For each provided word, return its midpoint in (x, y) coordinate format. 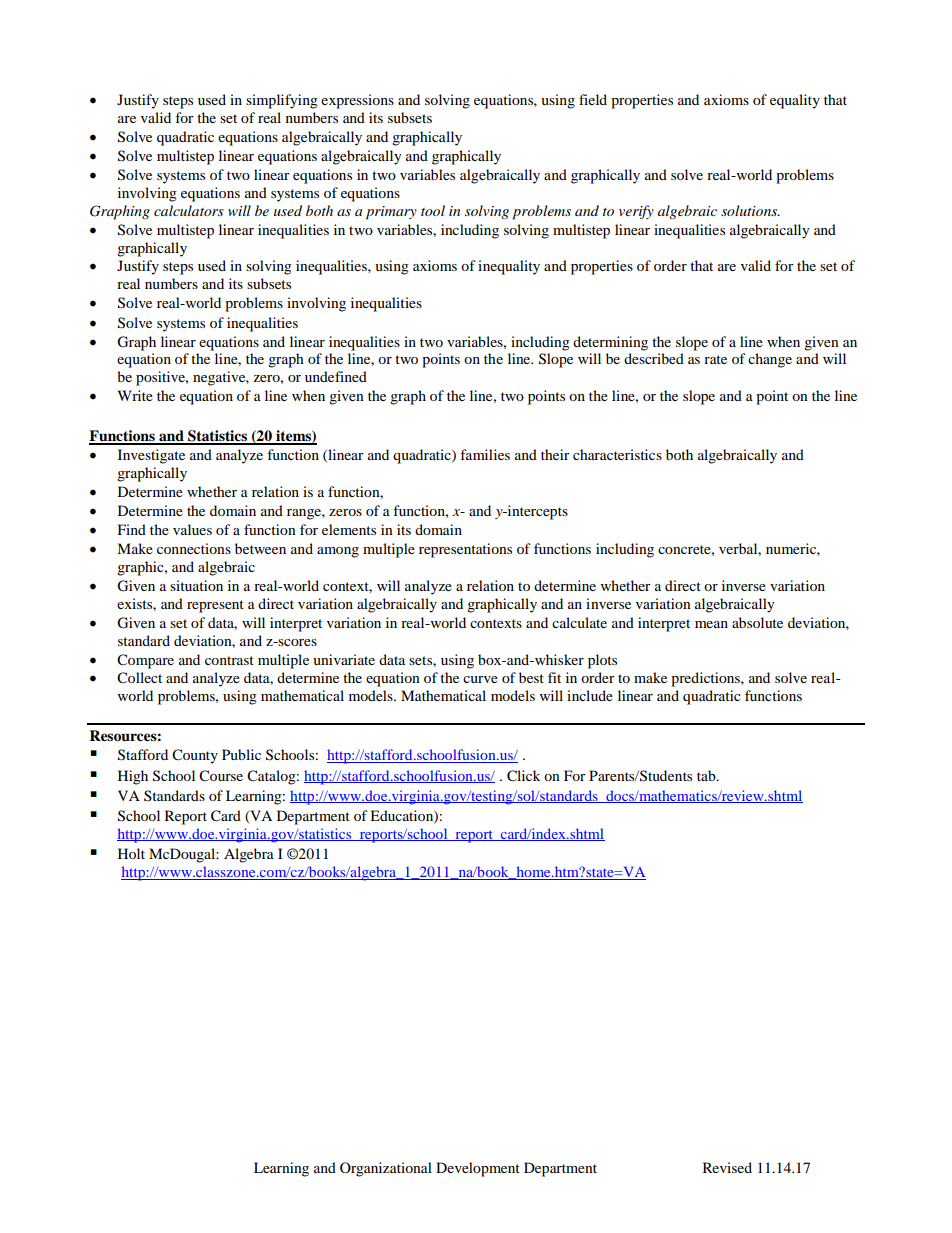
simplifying (282, 101)
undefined (336, 376)
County (195, 756)
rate (715, 359)
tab (707, 775)
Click (523, 776)
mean (711, 624)
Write (135, 395)
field (593, 99)
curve (480, 679)
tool (433, 210)
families (485, 454)
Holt (131, 853)
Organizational (386, 1169)
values (192, 529)
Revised (727, 1167)
